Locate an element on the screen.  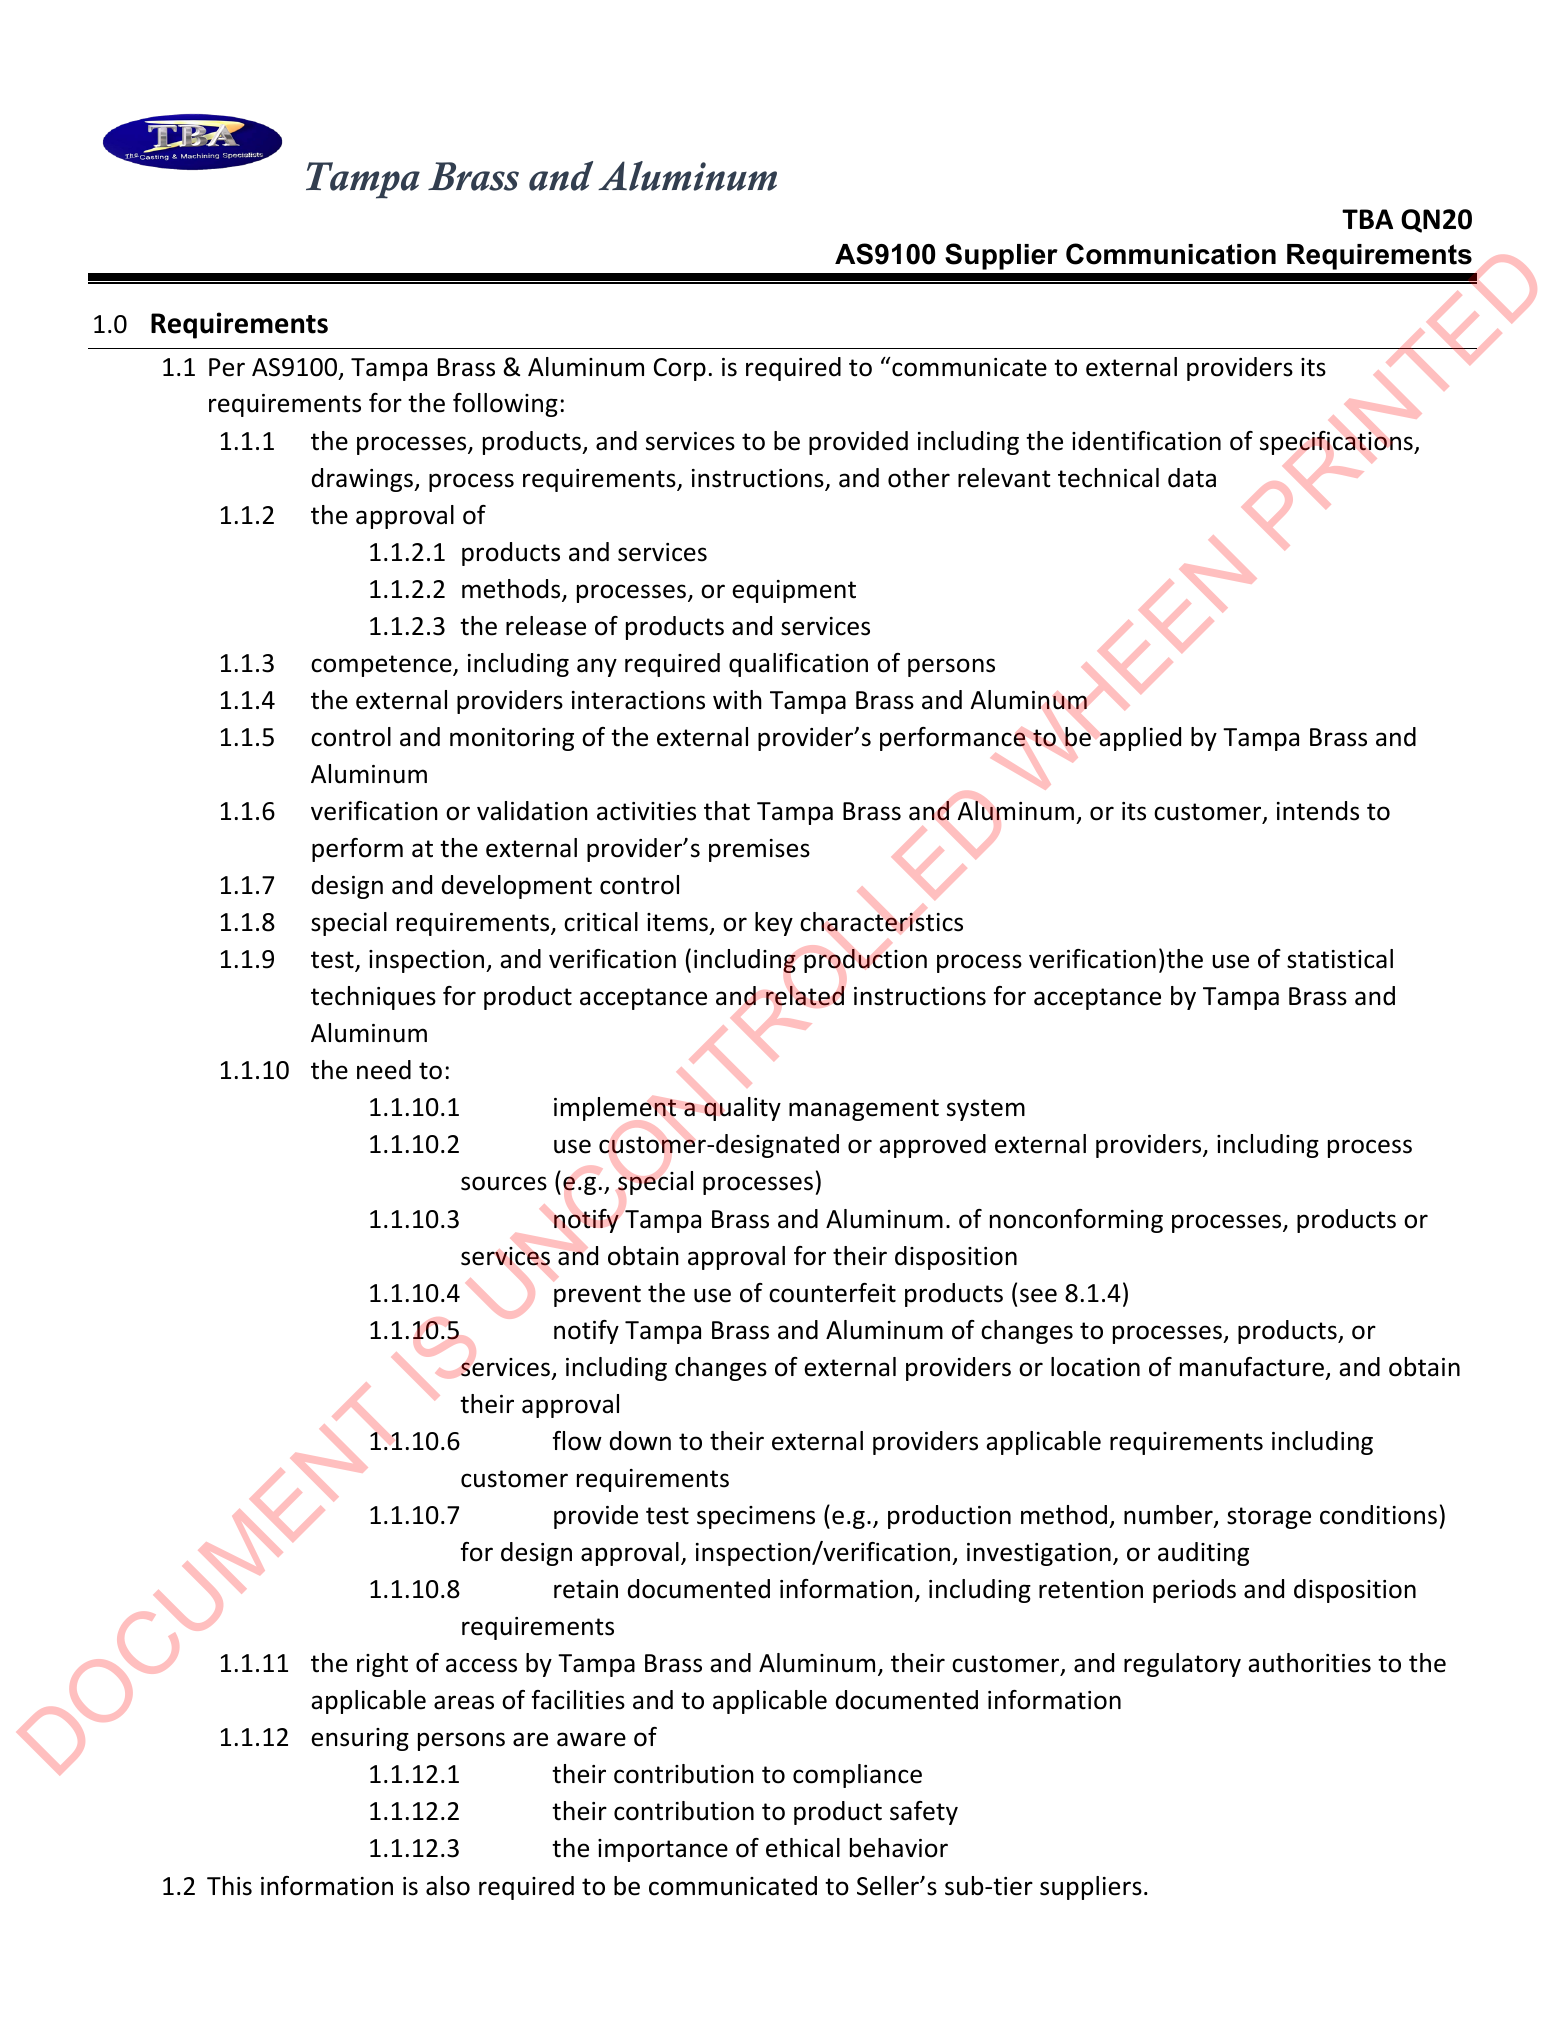
specimens is located at coordinates (756, 1517).
